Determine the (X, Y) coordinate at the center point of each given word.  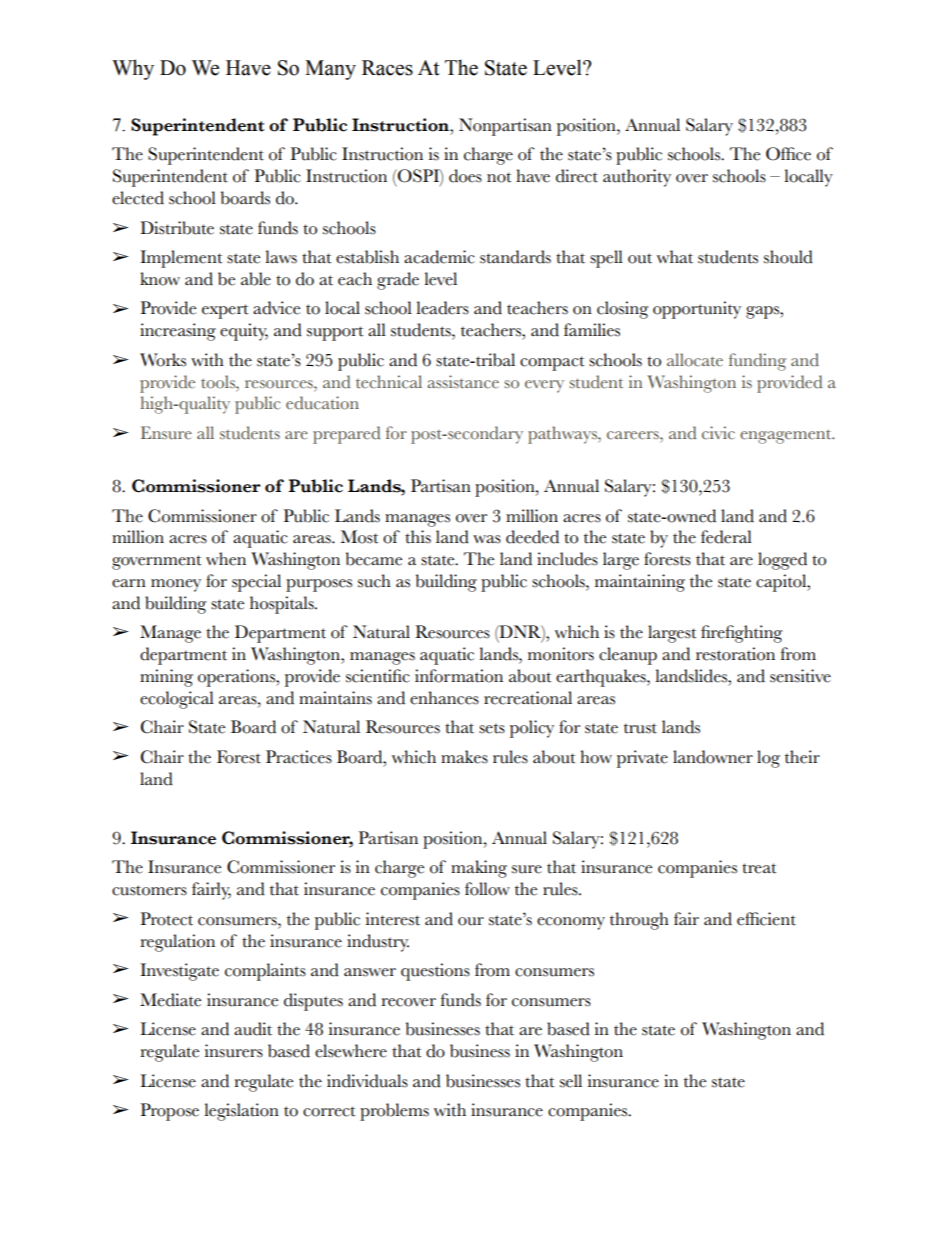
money (176, 585)
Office (788, 154)
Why (133, 69)
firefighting (741, 634)
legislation (241, 1112)
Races (387, 68)
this (418, 537)
